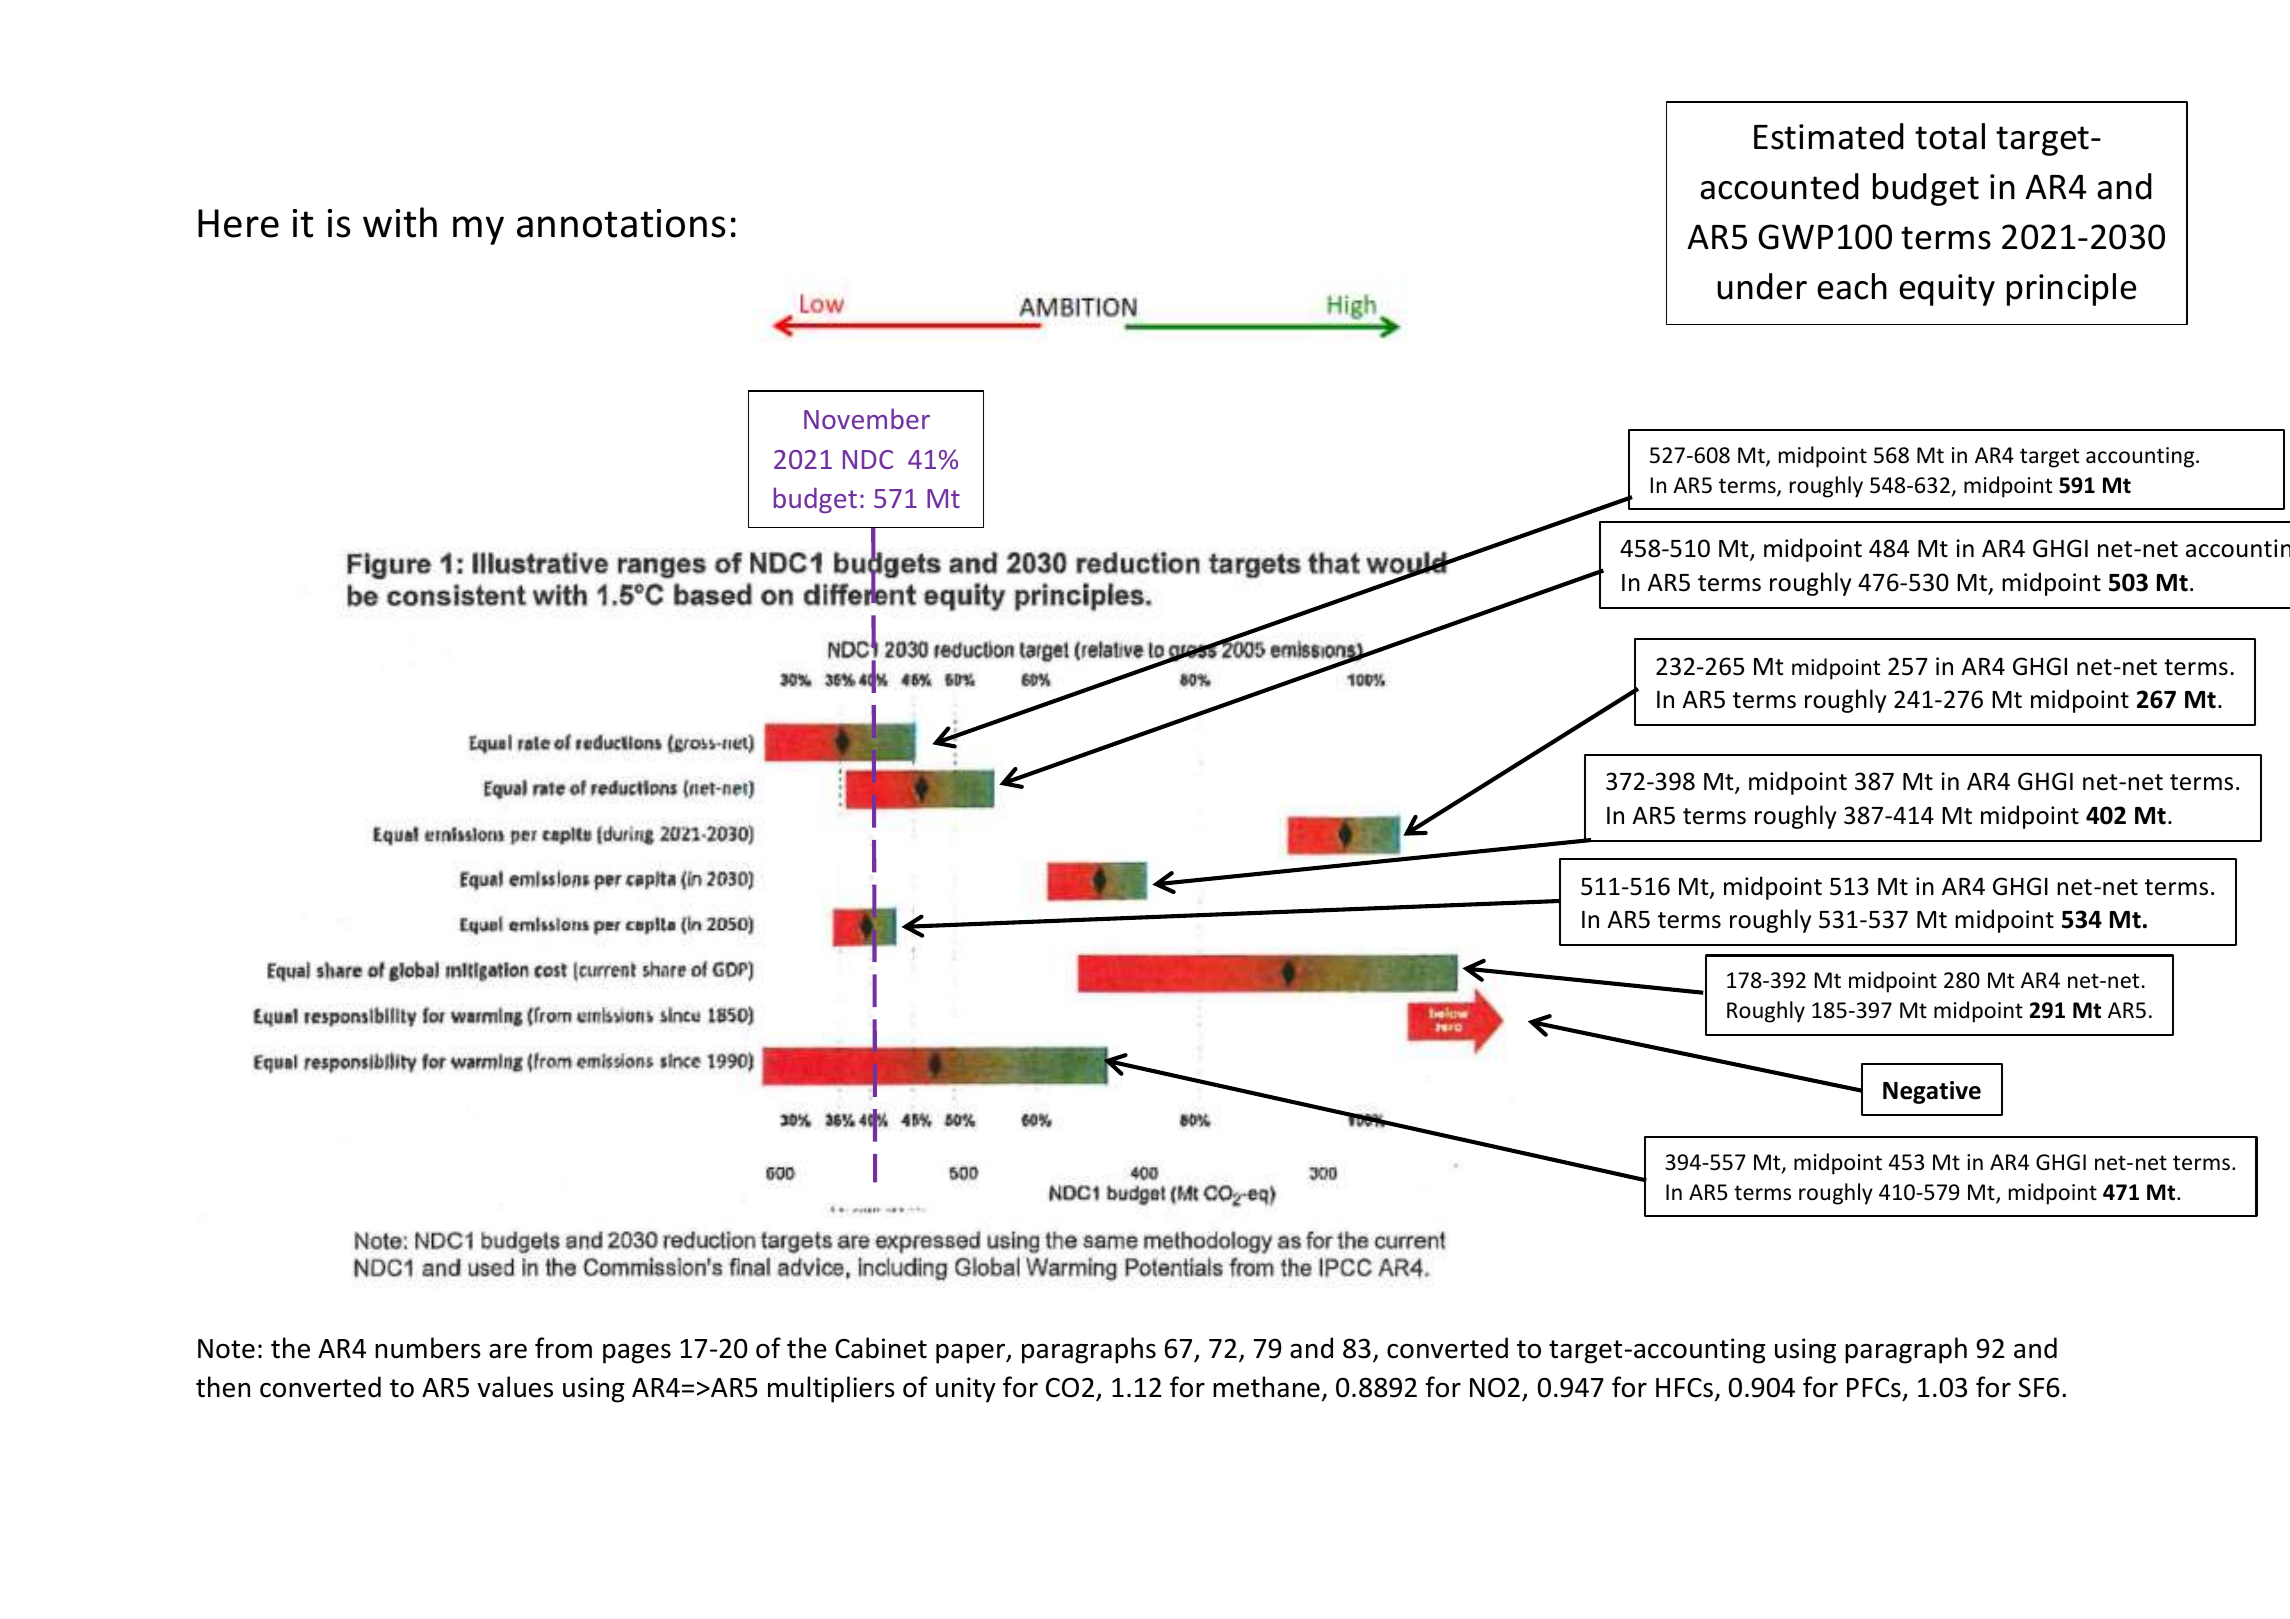  What do you see at coordinates (868, 459) in the page?
I see `NDC` at bounding box center [868, 459].
